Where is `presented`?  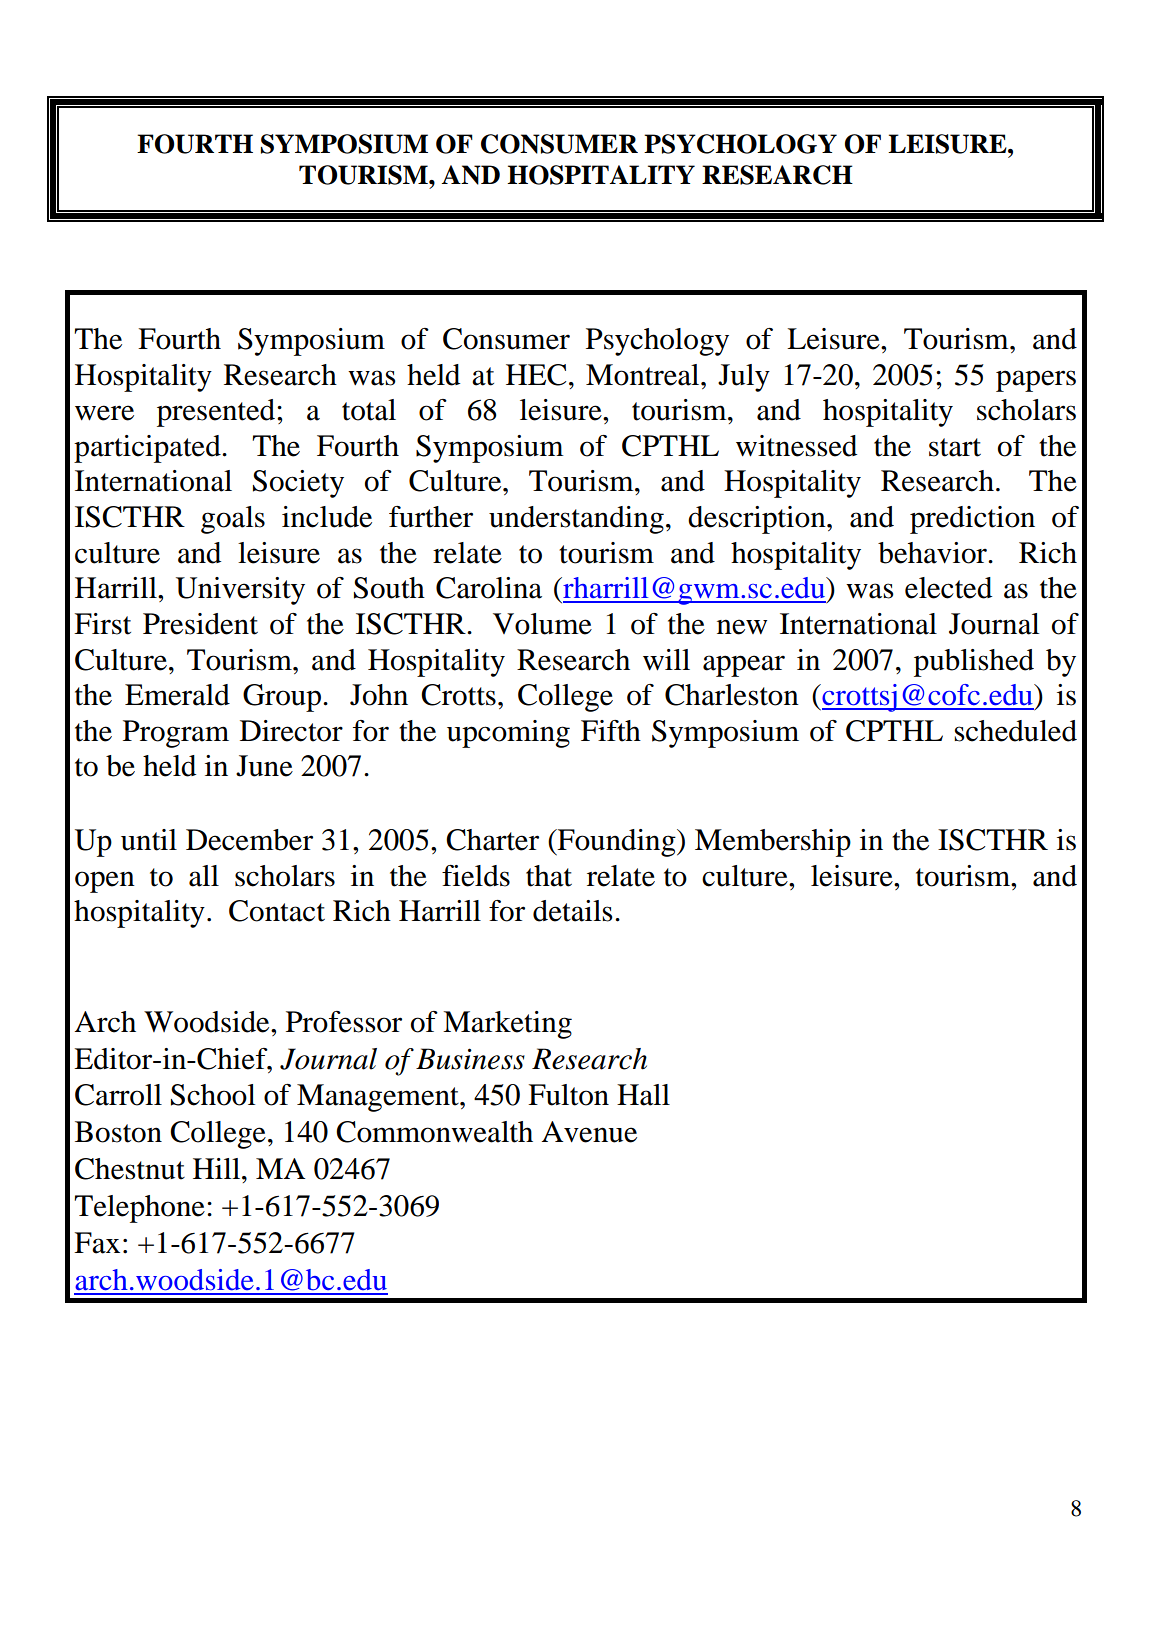
presented is located at coordinates (217, 413).
